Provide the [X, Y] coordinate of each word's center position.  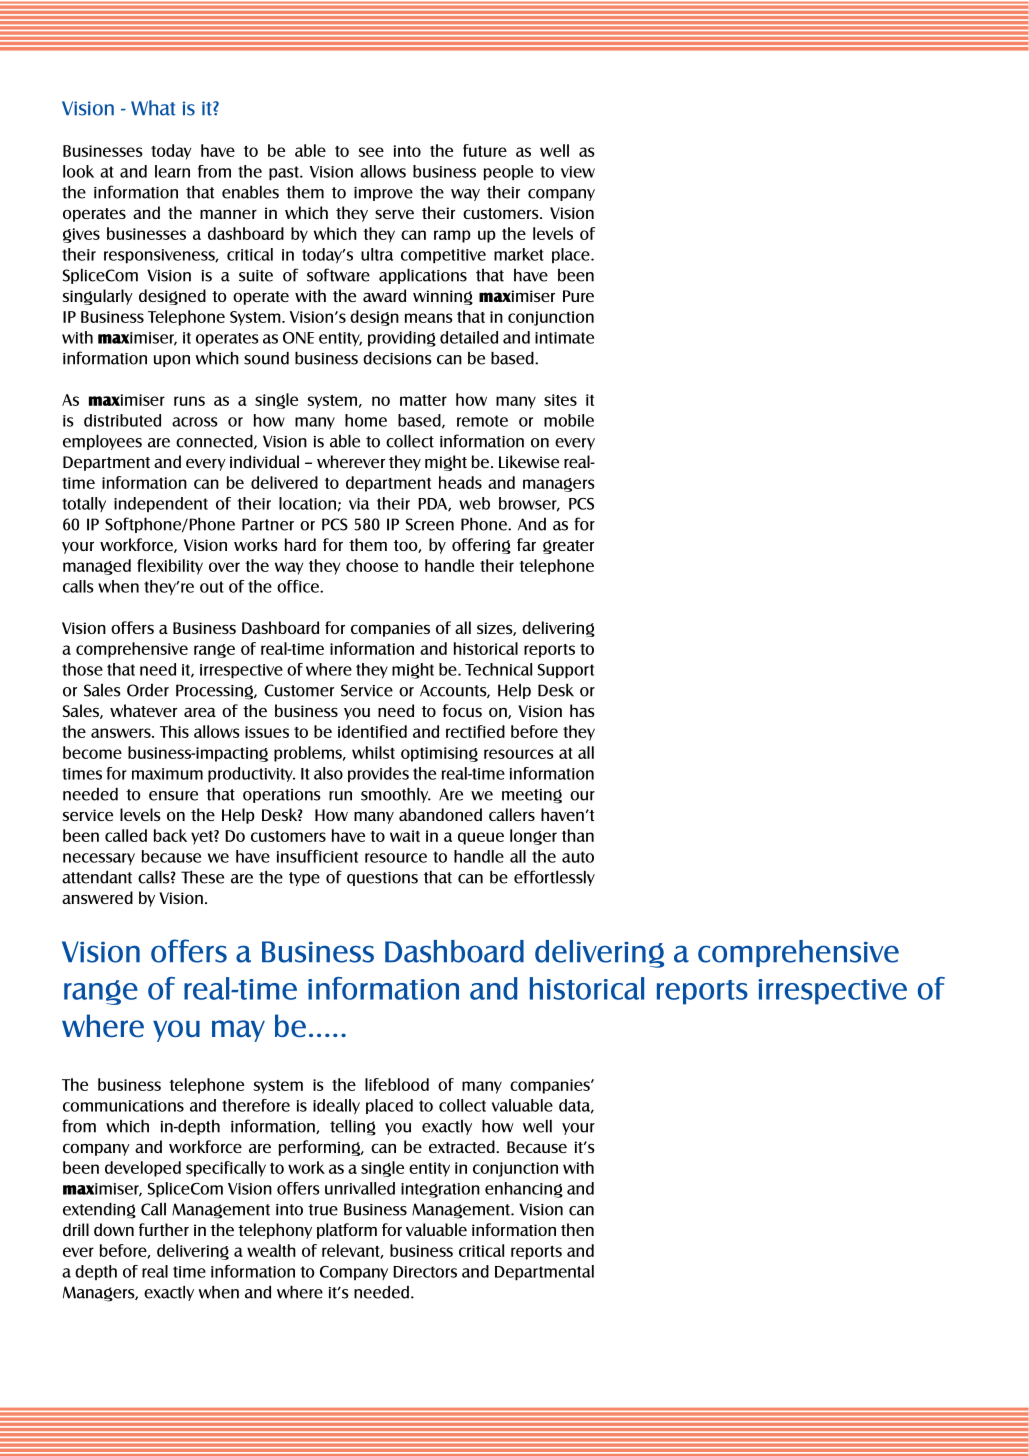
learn [172, 171]
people [508, 172]
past [285, 173]
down [114, 1229]
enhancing [524, 1190]
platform [347, 1231]
